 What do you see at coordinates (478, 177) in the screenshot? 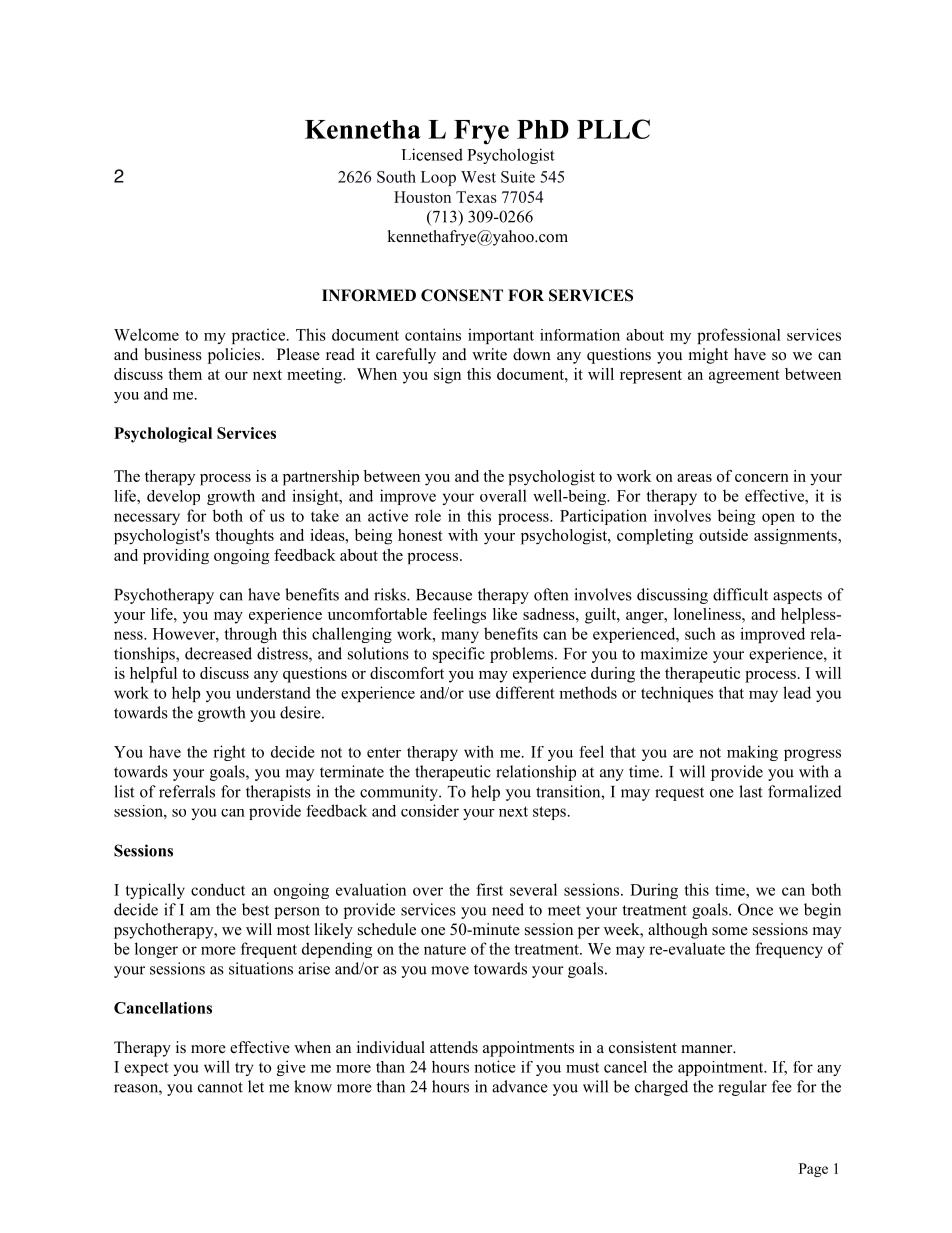
I see `West` at bounding box center [478, 177].
